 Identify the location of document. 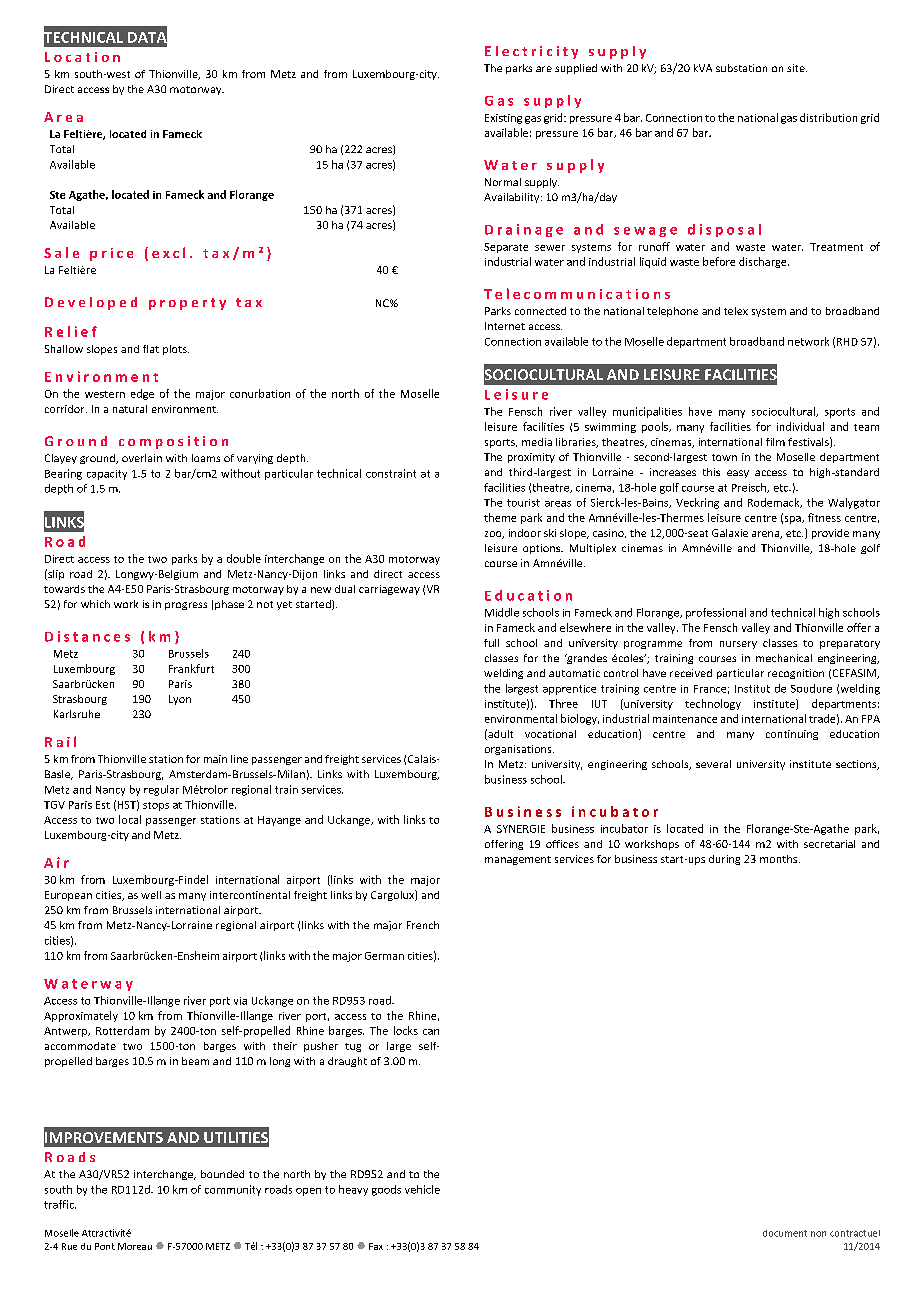
(785, 1233).
